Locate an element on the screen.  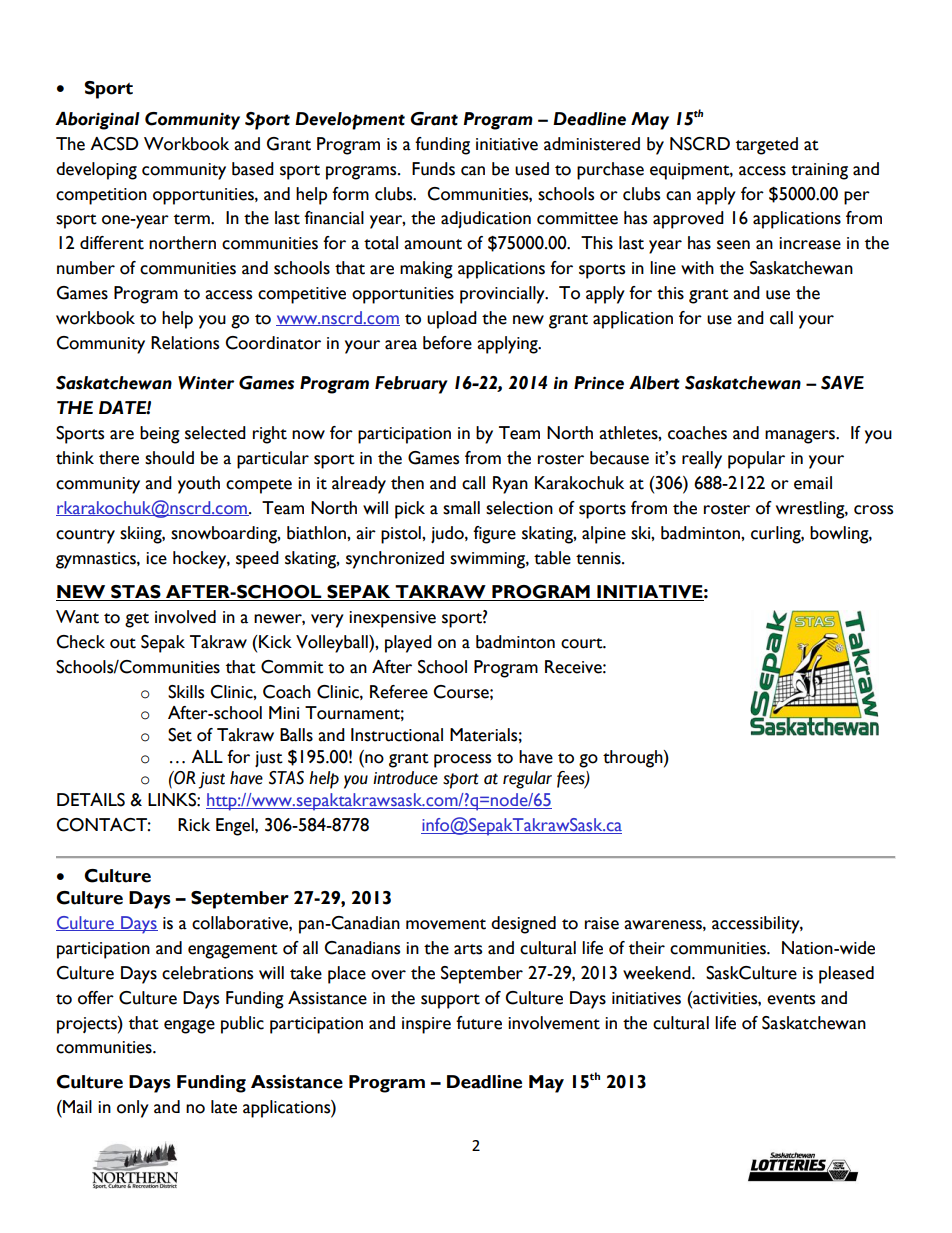
Funds is located at coordinates (433, 169).
